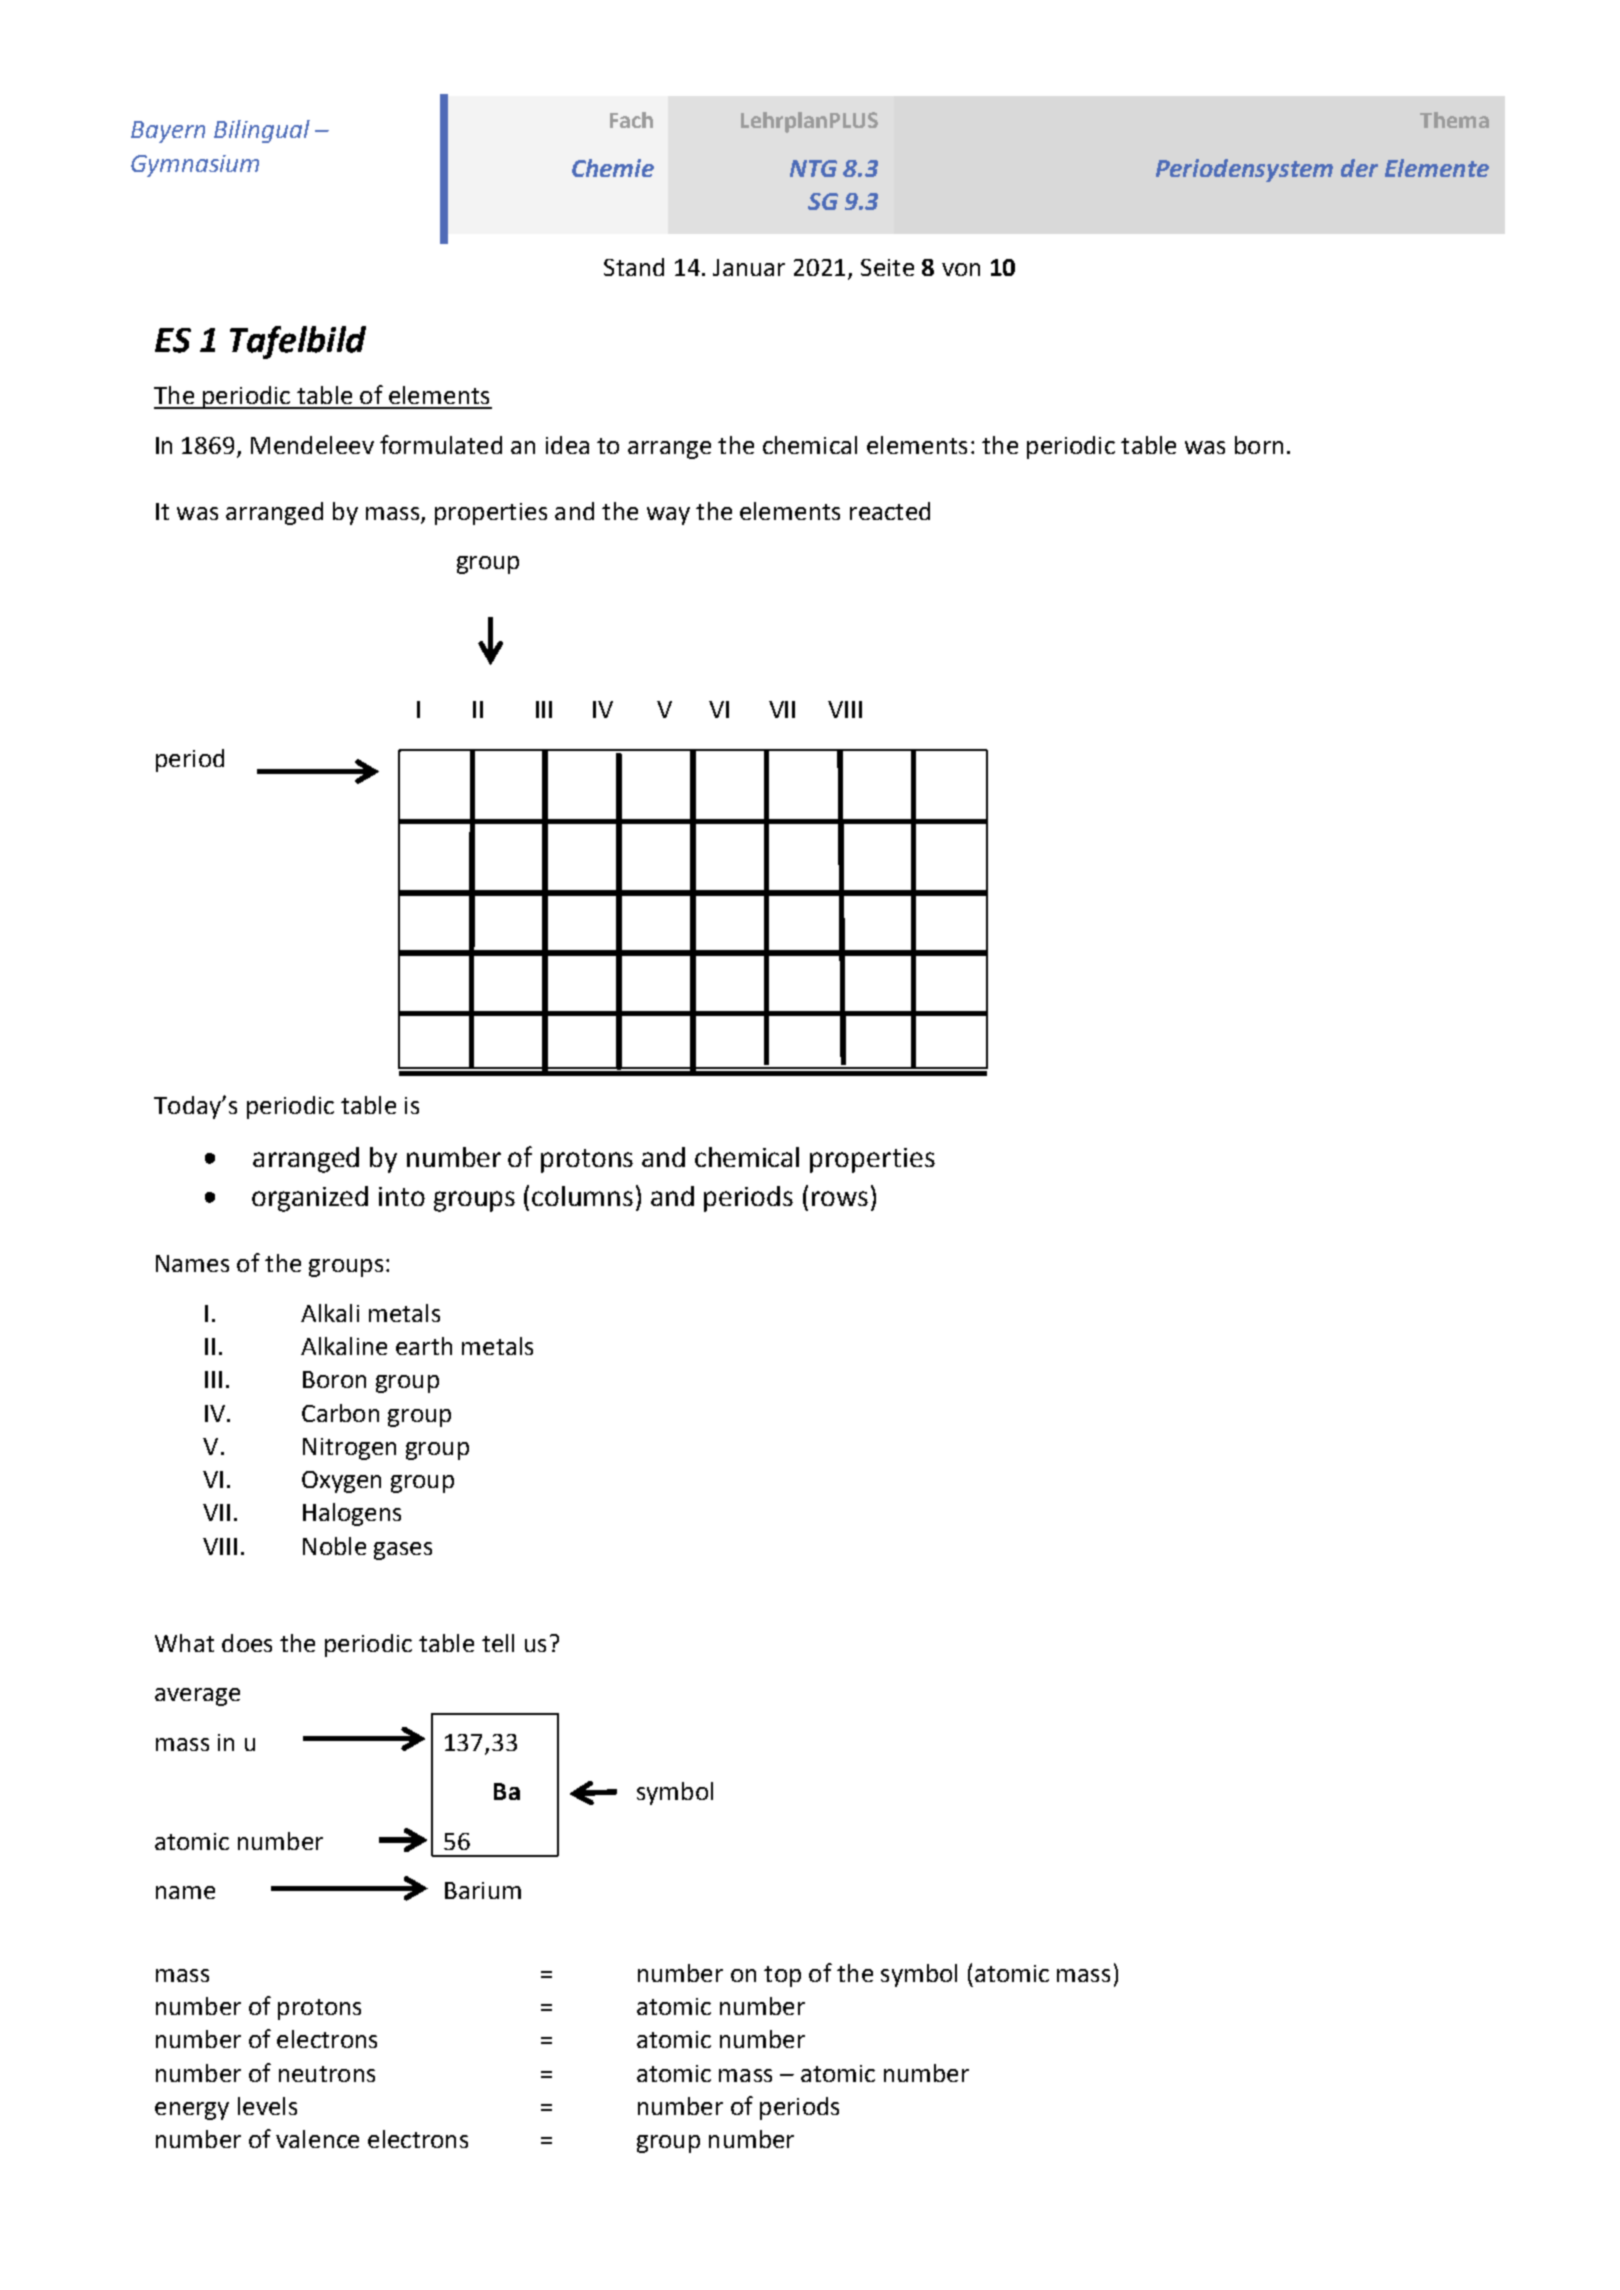 The image size is (1620, 2290). I want to click on rows, so click(840, 1198).
